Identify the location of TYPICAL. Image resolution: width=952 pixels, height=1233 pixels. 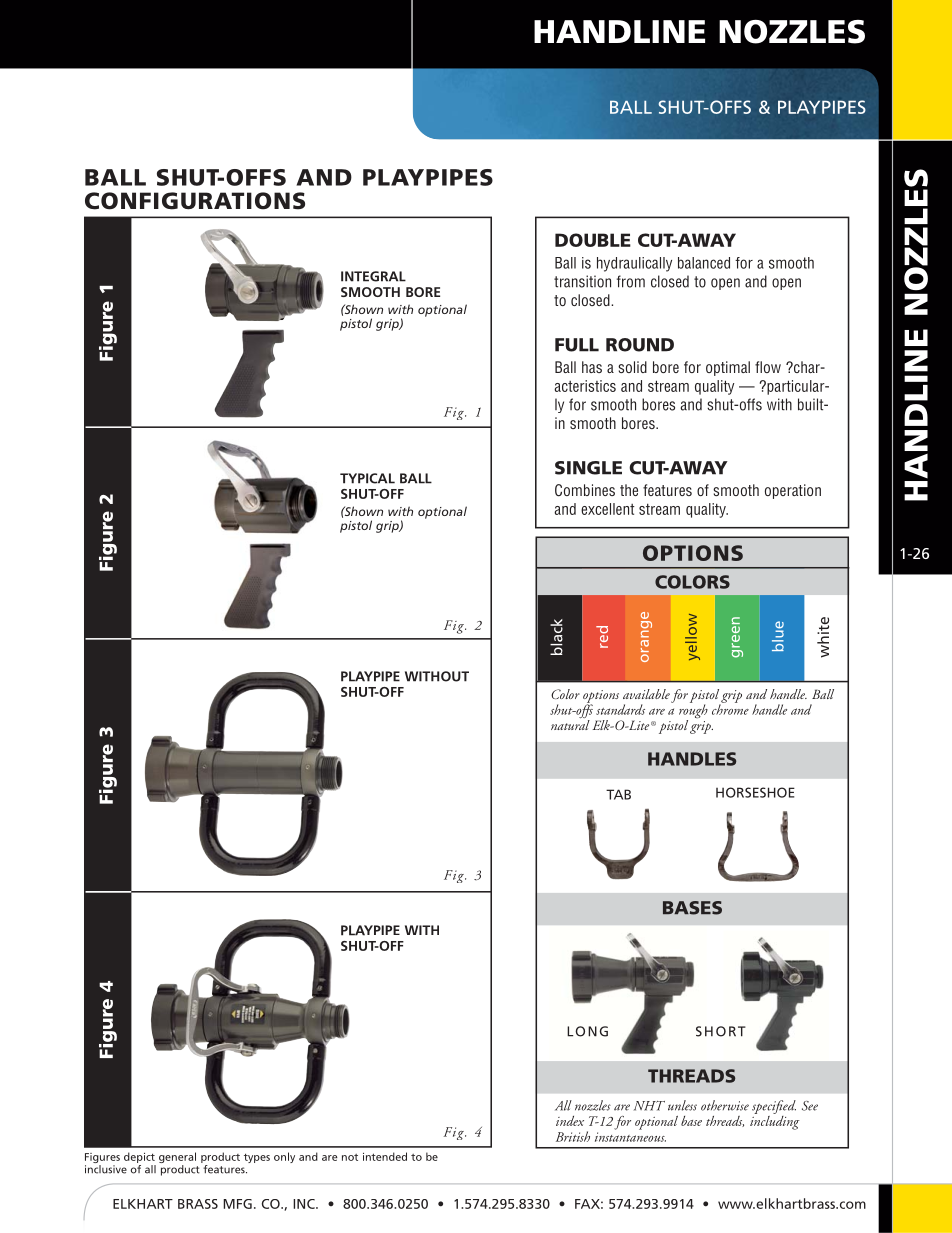
(367, 478).
